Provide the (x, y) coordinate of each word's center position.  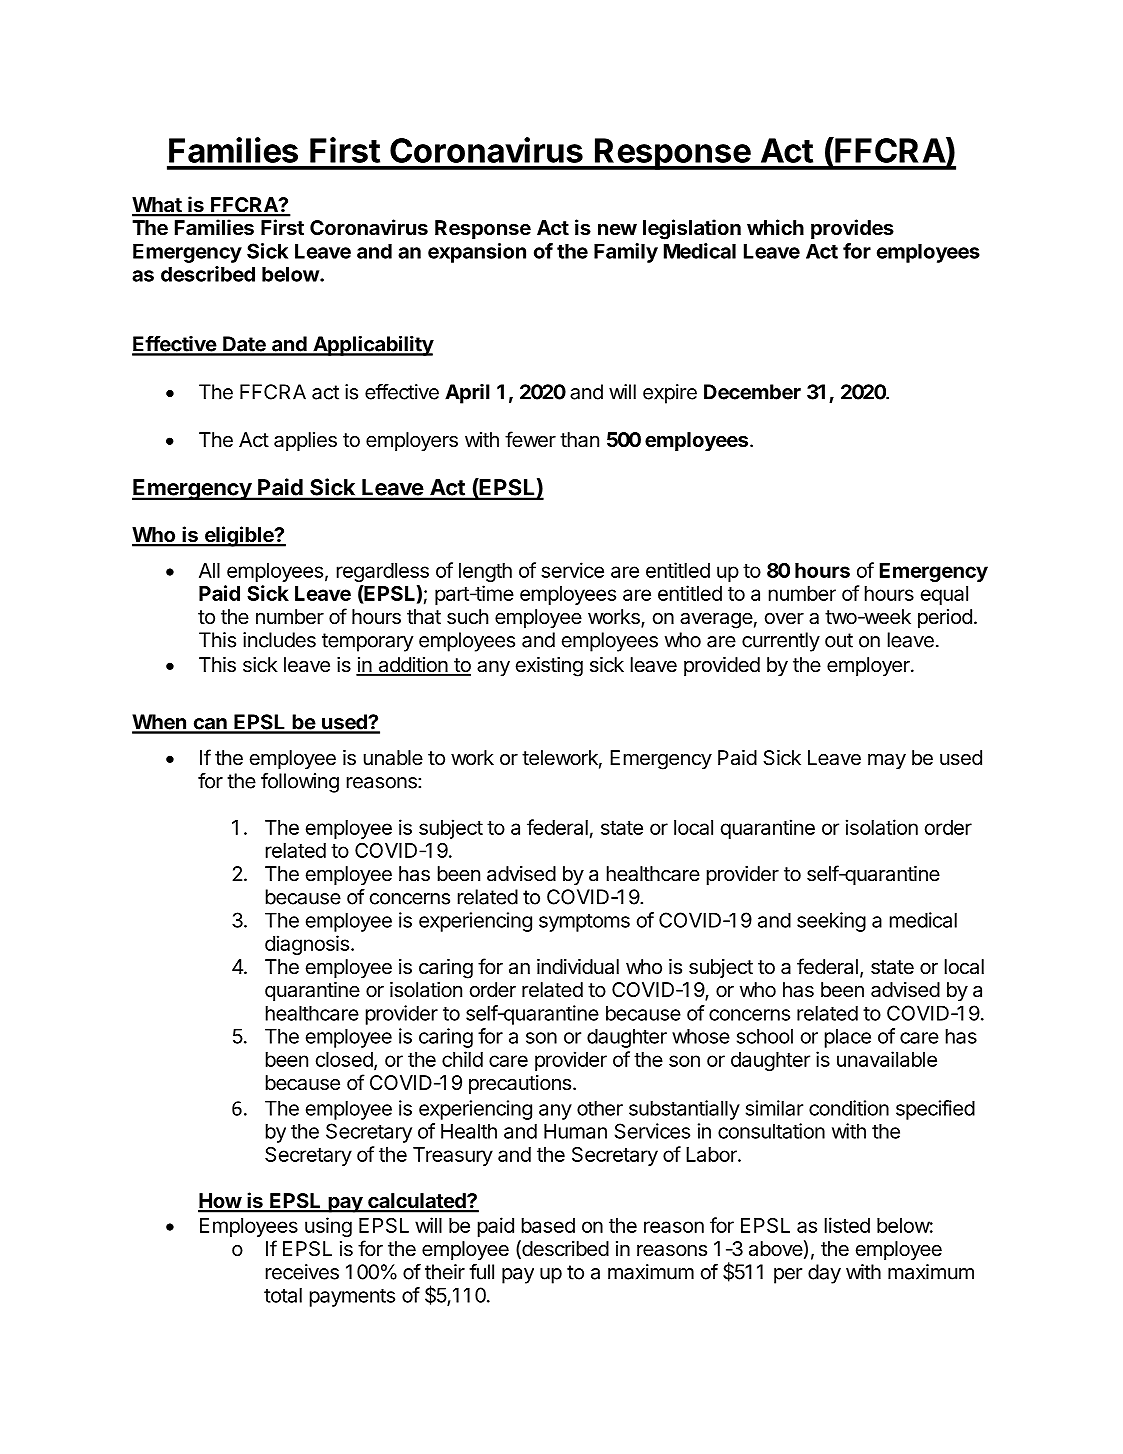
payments (352, 1298)
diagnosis (307, 945)
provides (852, 229)
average (716, 620)
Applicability (372, 345)
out (839, 640)
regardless (383, 572)
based (548, 1225)
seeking (831, 922)
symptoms (584, 923)
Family (626, 253)
